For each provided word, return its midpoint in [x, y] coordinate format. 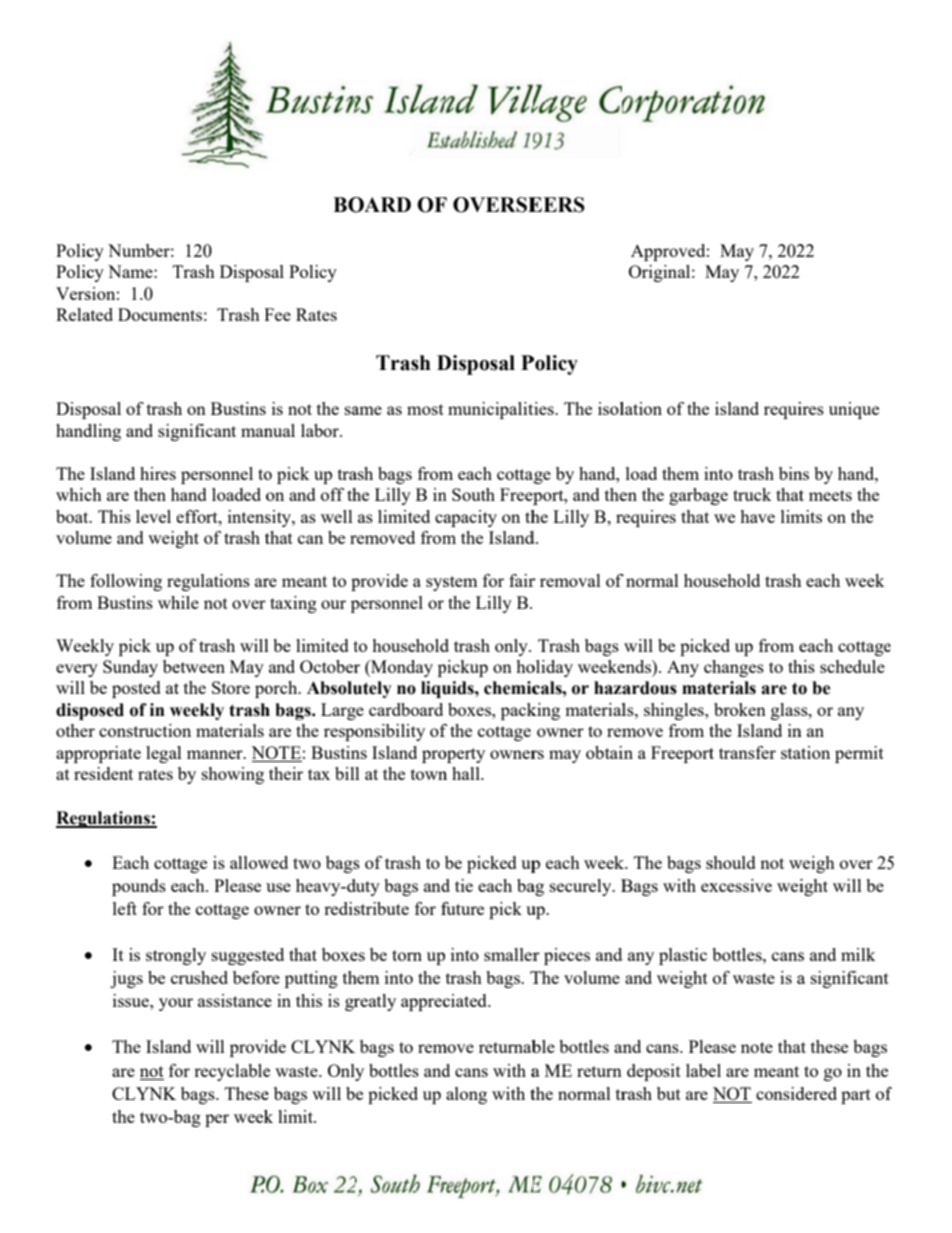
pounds [139, 887]
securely [582, 887]
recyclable [232, 1072]
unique [854, 410]
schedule [852, 666]
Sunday [130, 668]
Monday [401, 668]
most [425, 409]
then [150, 494]
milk [858, 954]
